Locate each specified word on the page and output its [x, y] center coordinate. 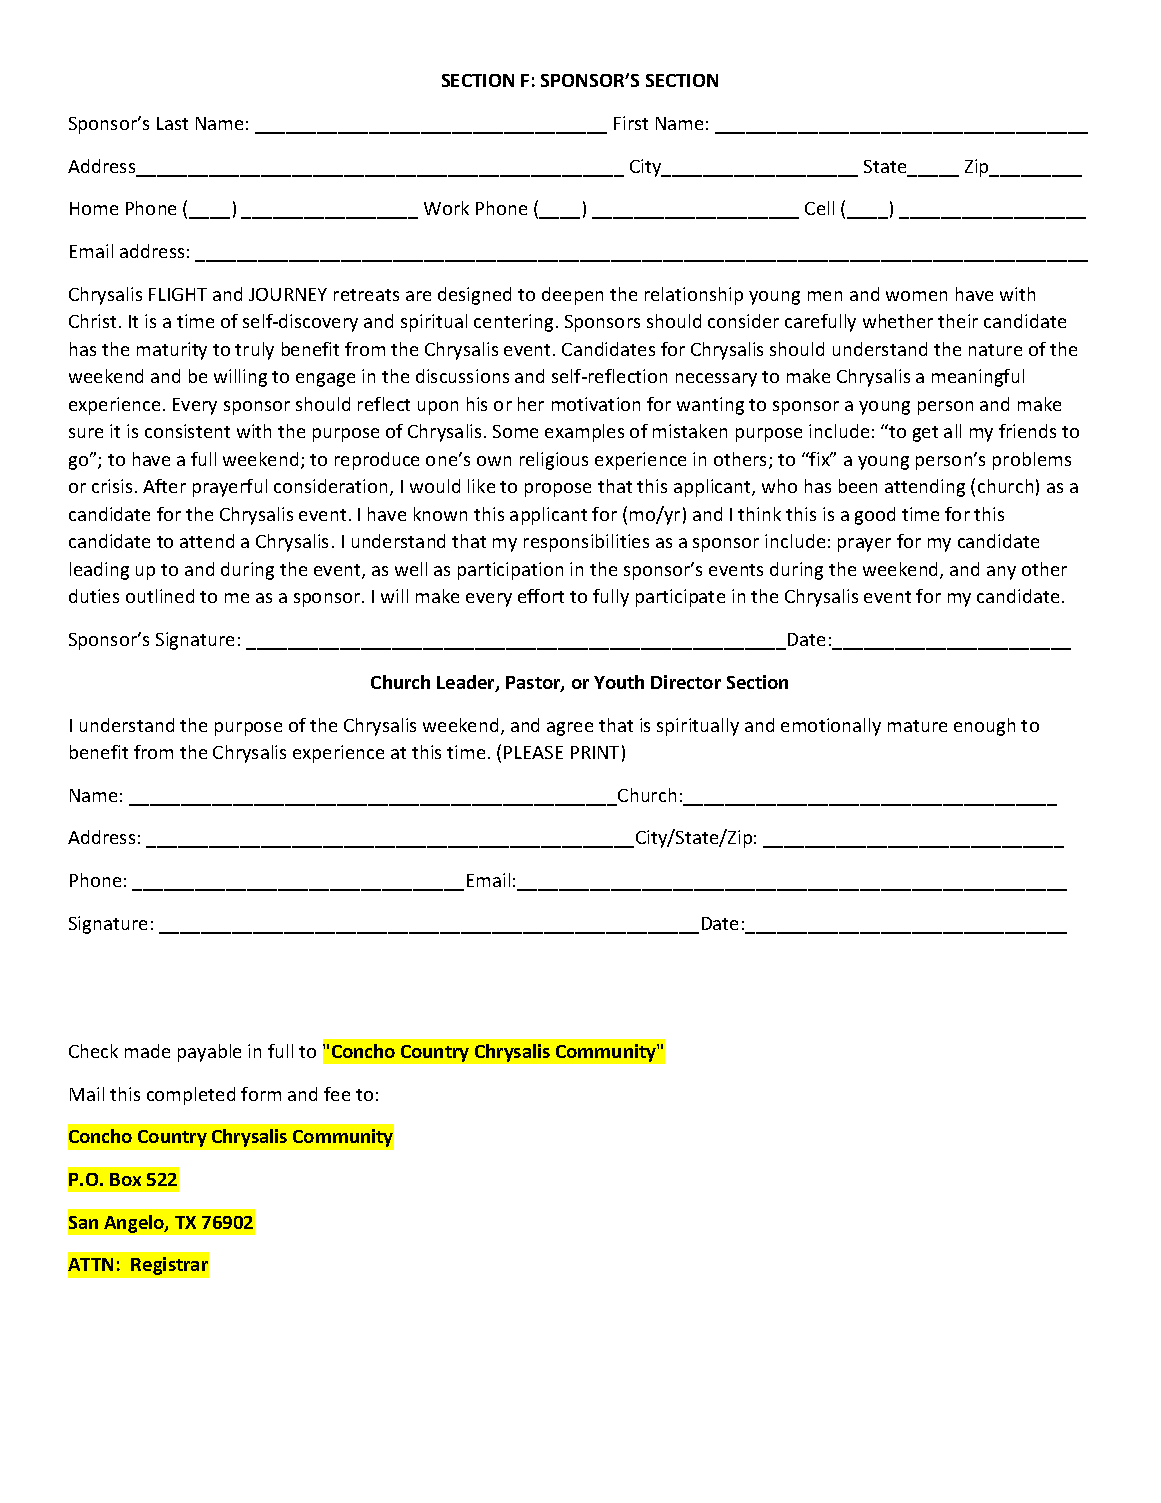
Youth [619, 682]
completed [191, 1096]
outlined [160, 596]
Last [172, 123]
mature [917, 726]
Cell [819, 208]
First [631, 123]
